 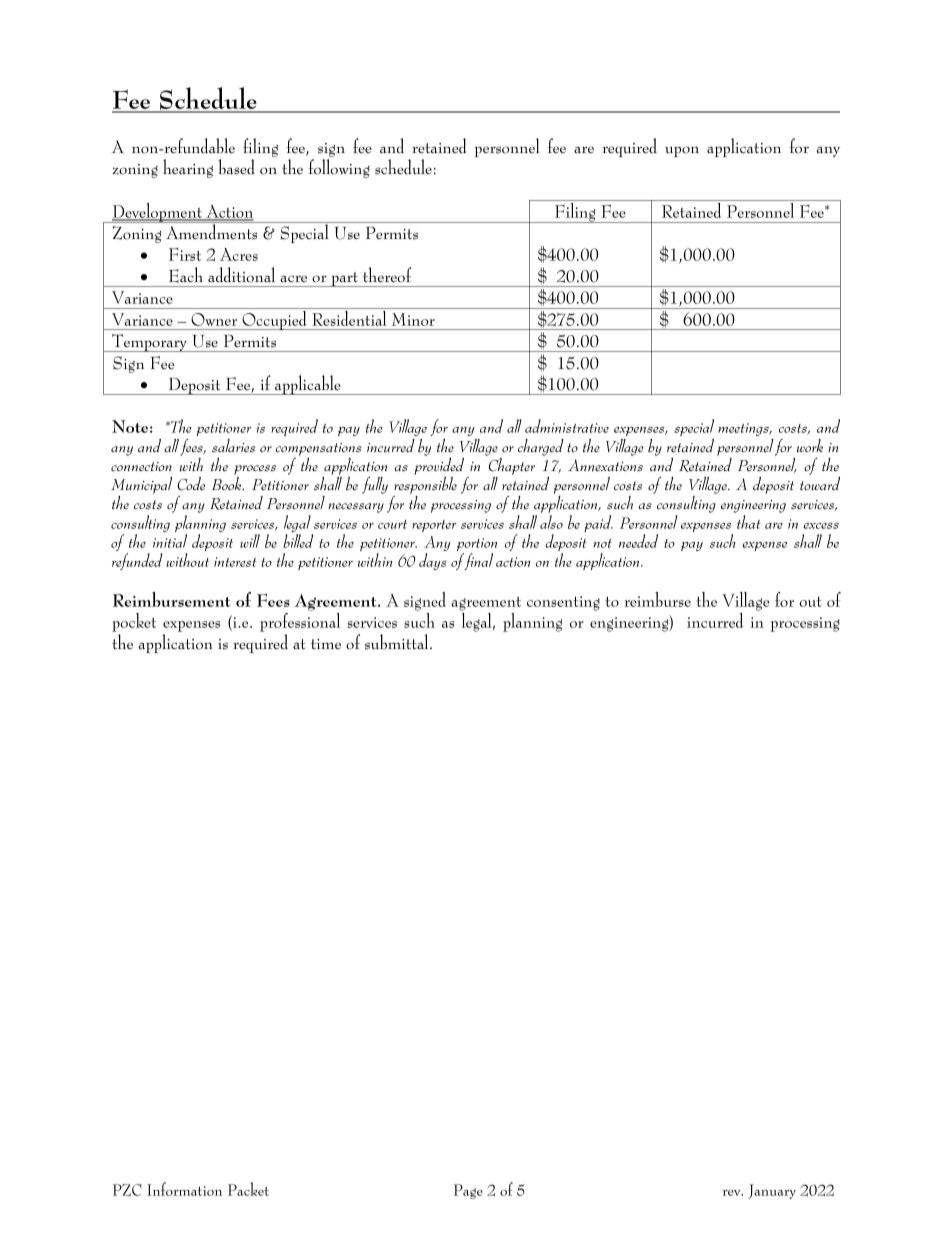 I want to click on Amendments, so click(x=211, y=231).
